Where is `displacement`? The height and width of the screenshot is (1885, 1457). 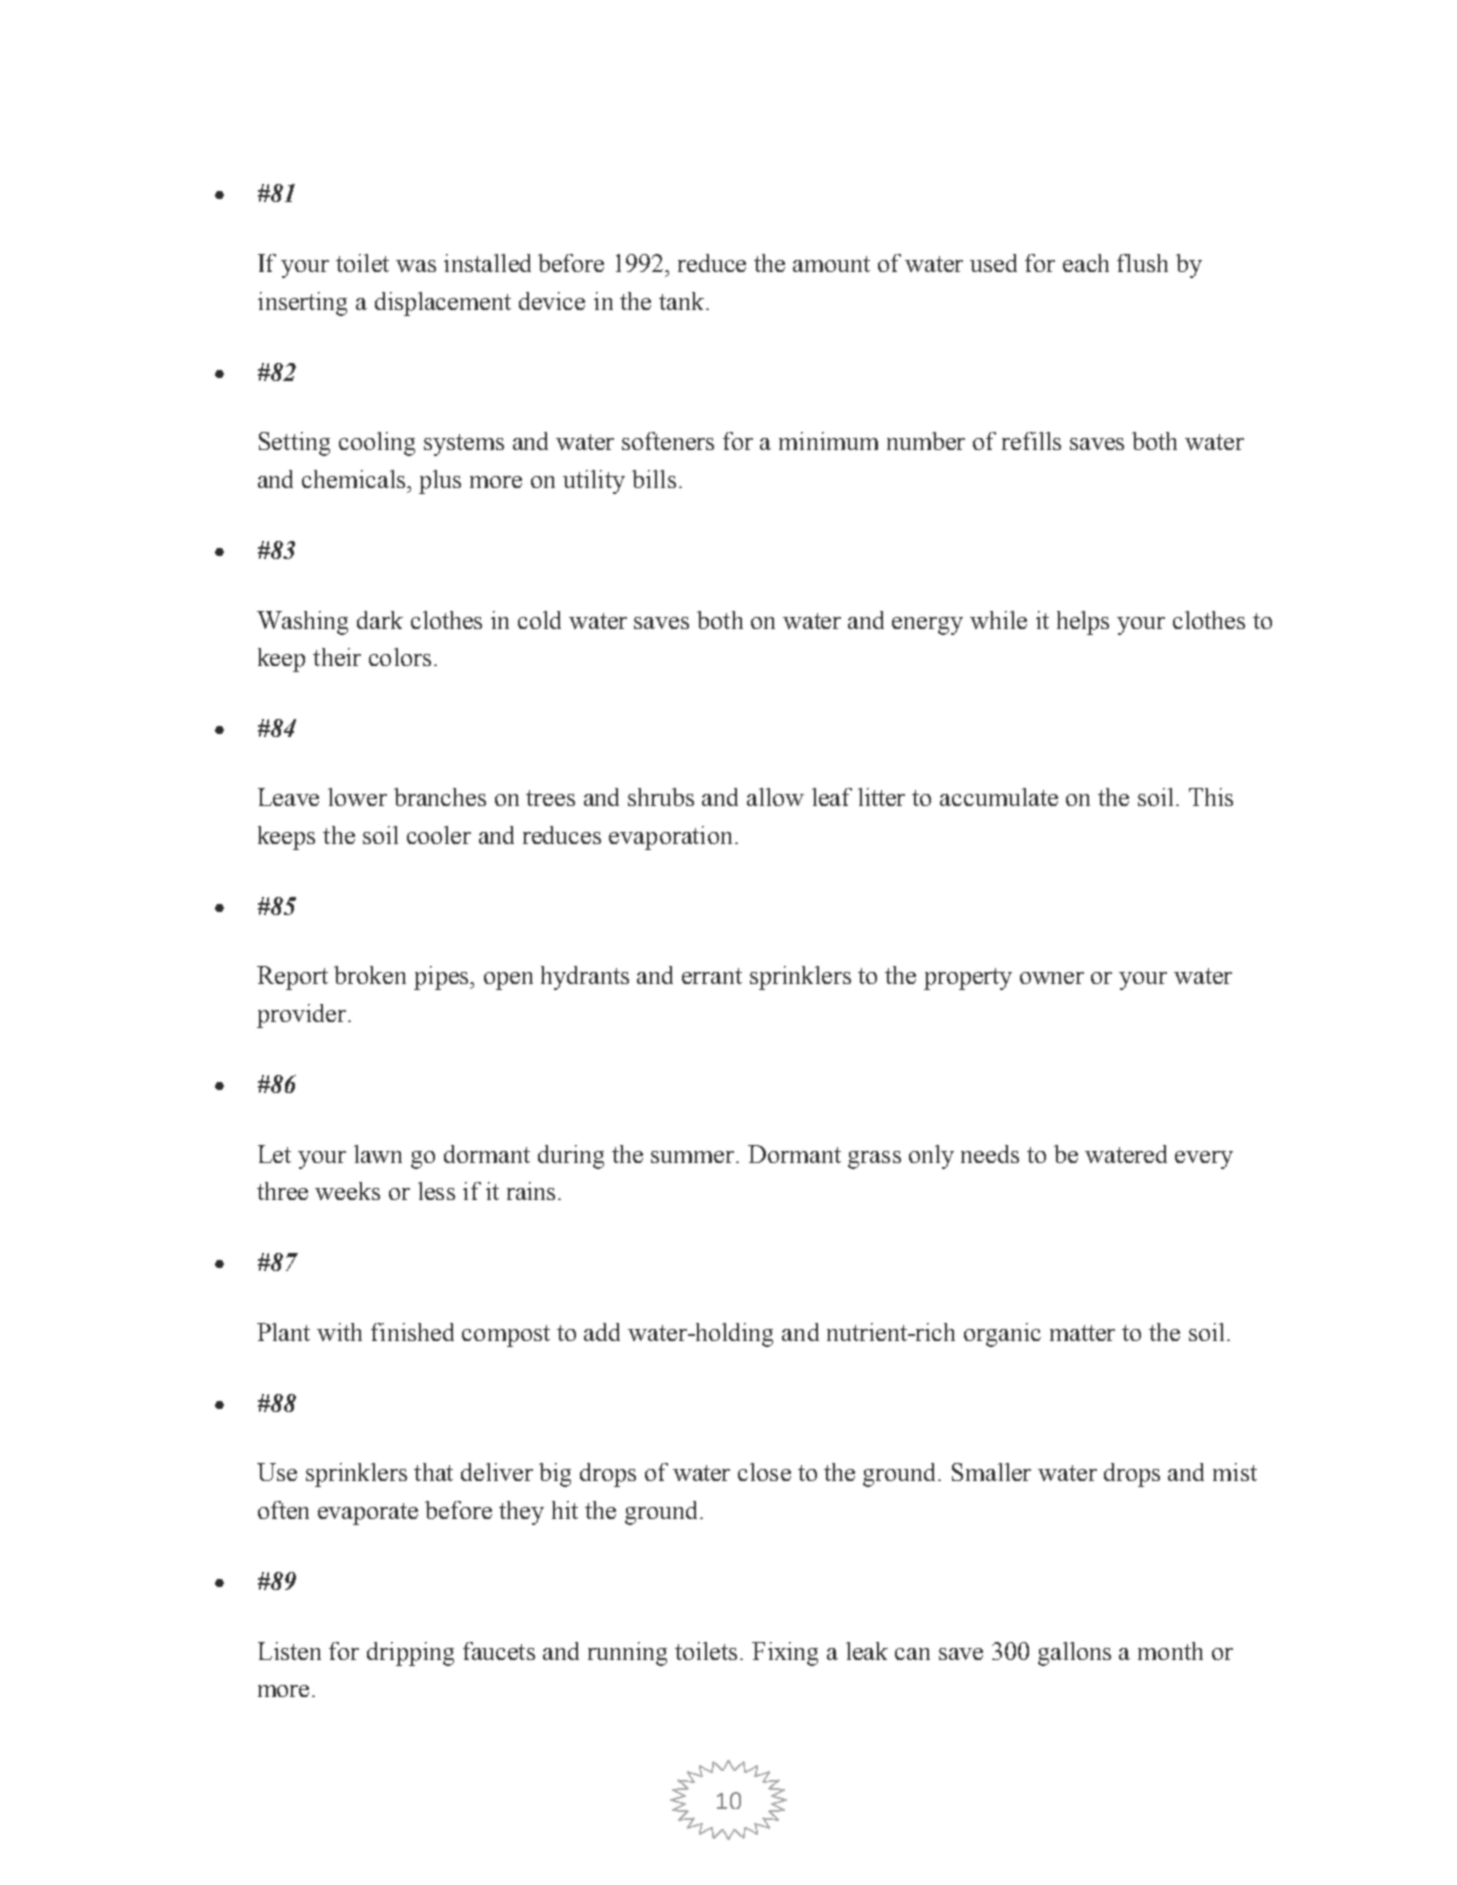 displacement is located at coordinates (443, 304).
